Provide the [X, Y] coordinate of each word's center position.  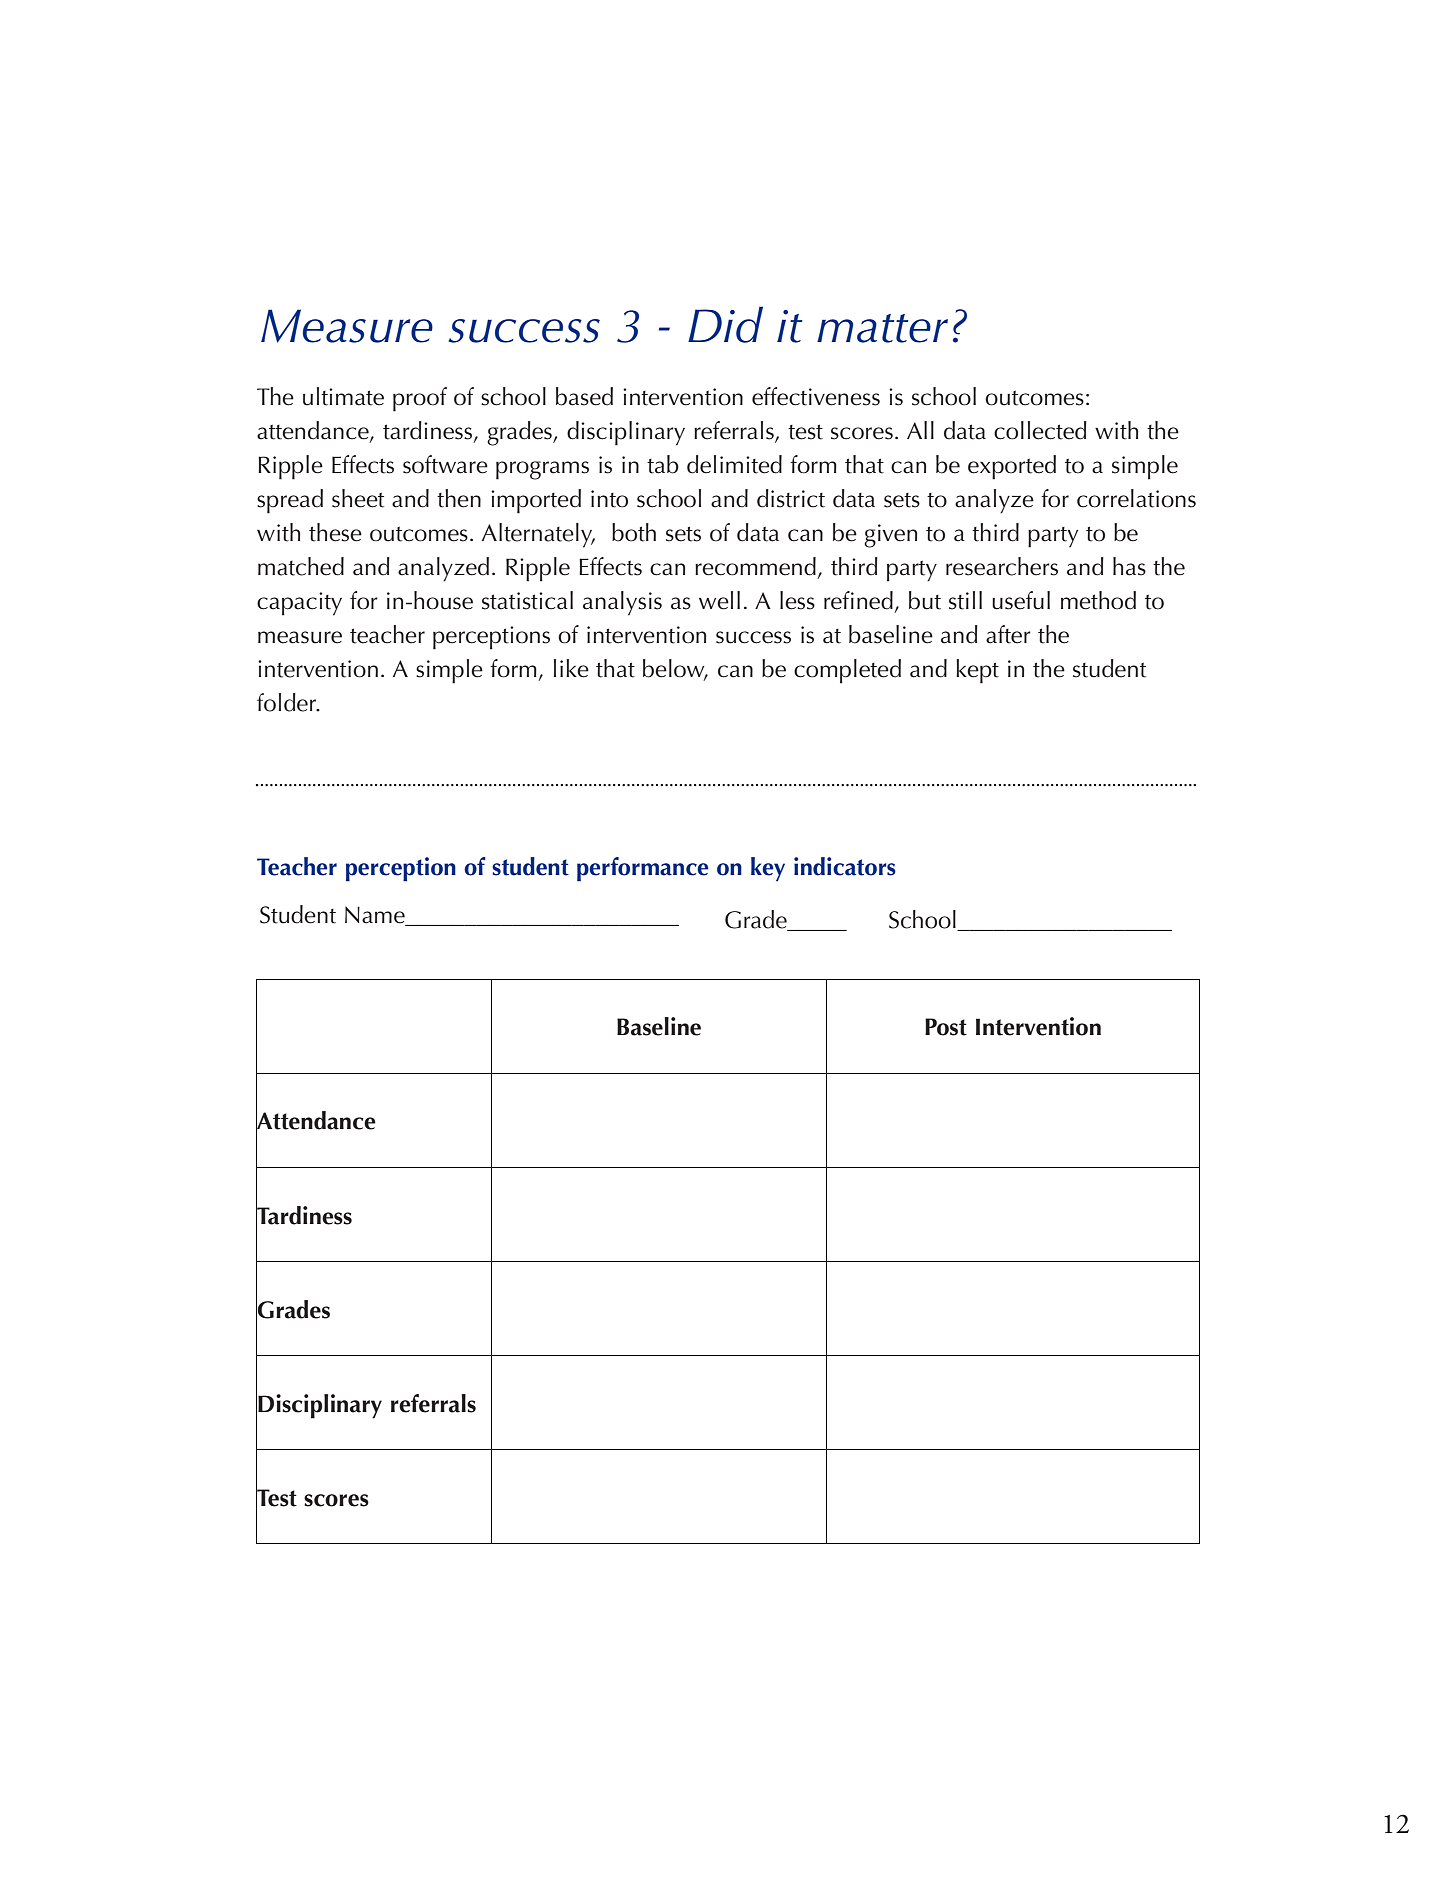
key [768, 869]
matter [882, 328]
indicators [845, 866]
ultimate [343, 396]
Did [725, 324]
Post [946, 1027]
